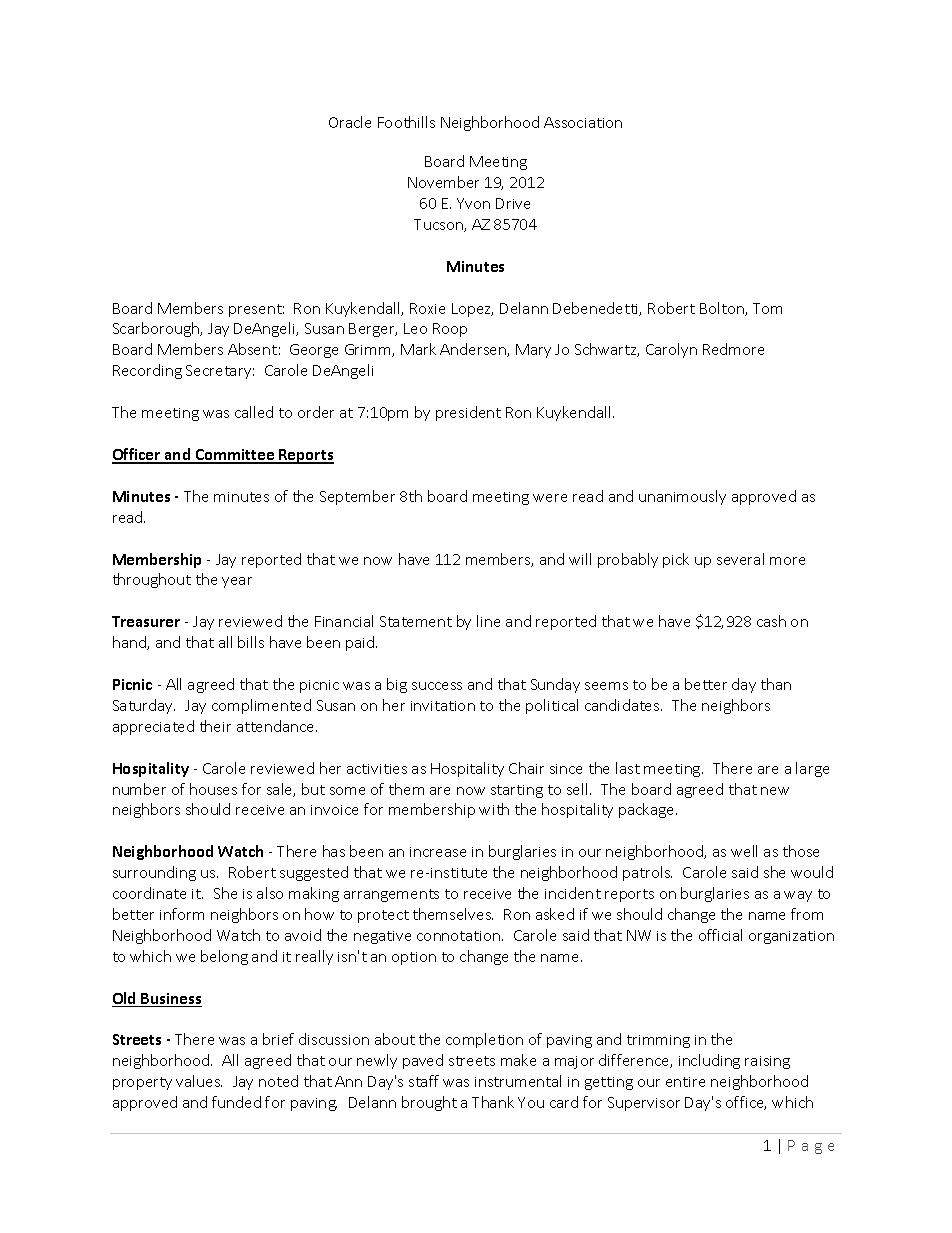  I want to click on November, so click(443, 182).
